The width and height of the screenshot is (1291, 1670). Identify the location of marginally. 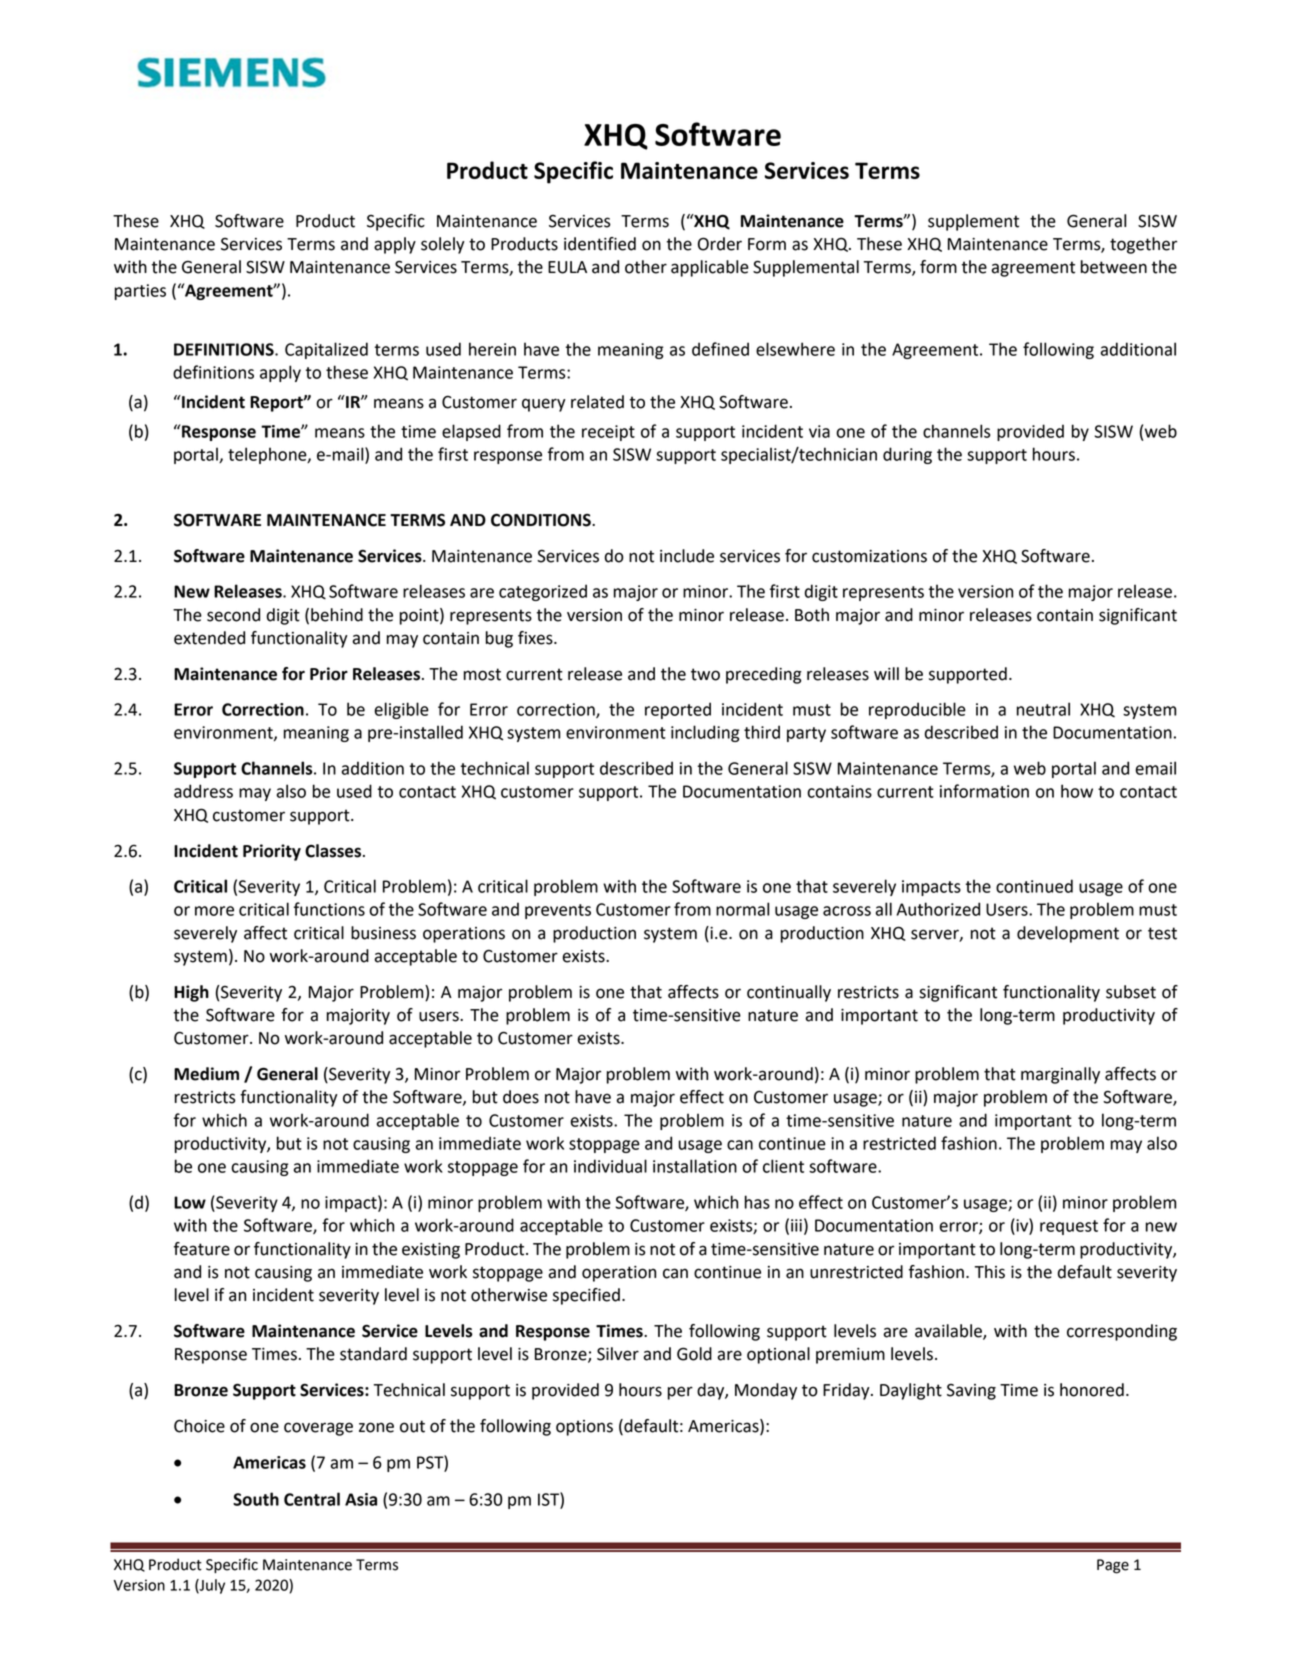
(1060, 1075).
